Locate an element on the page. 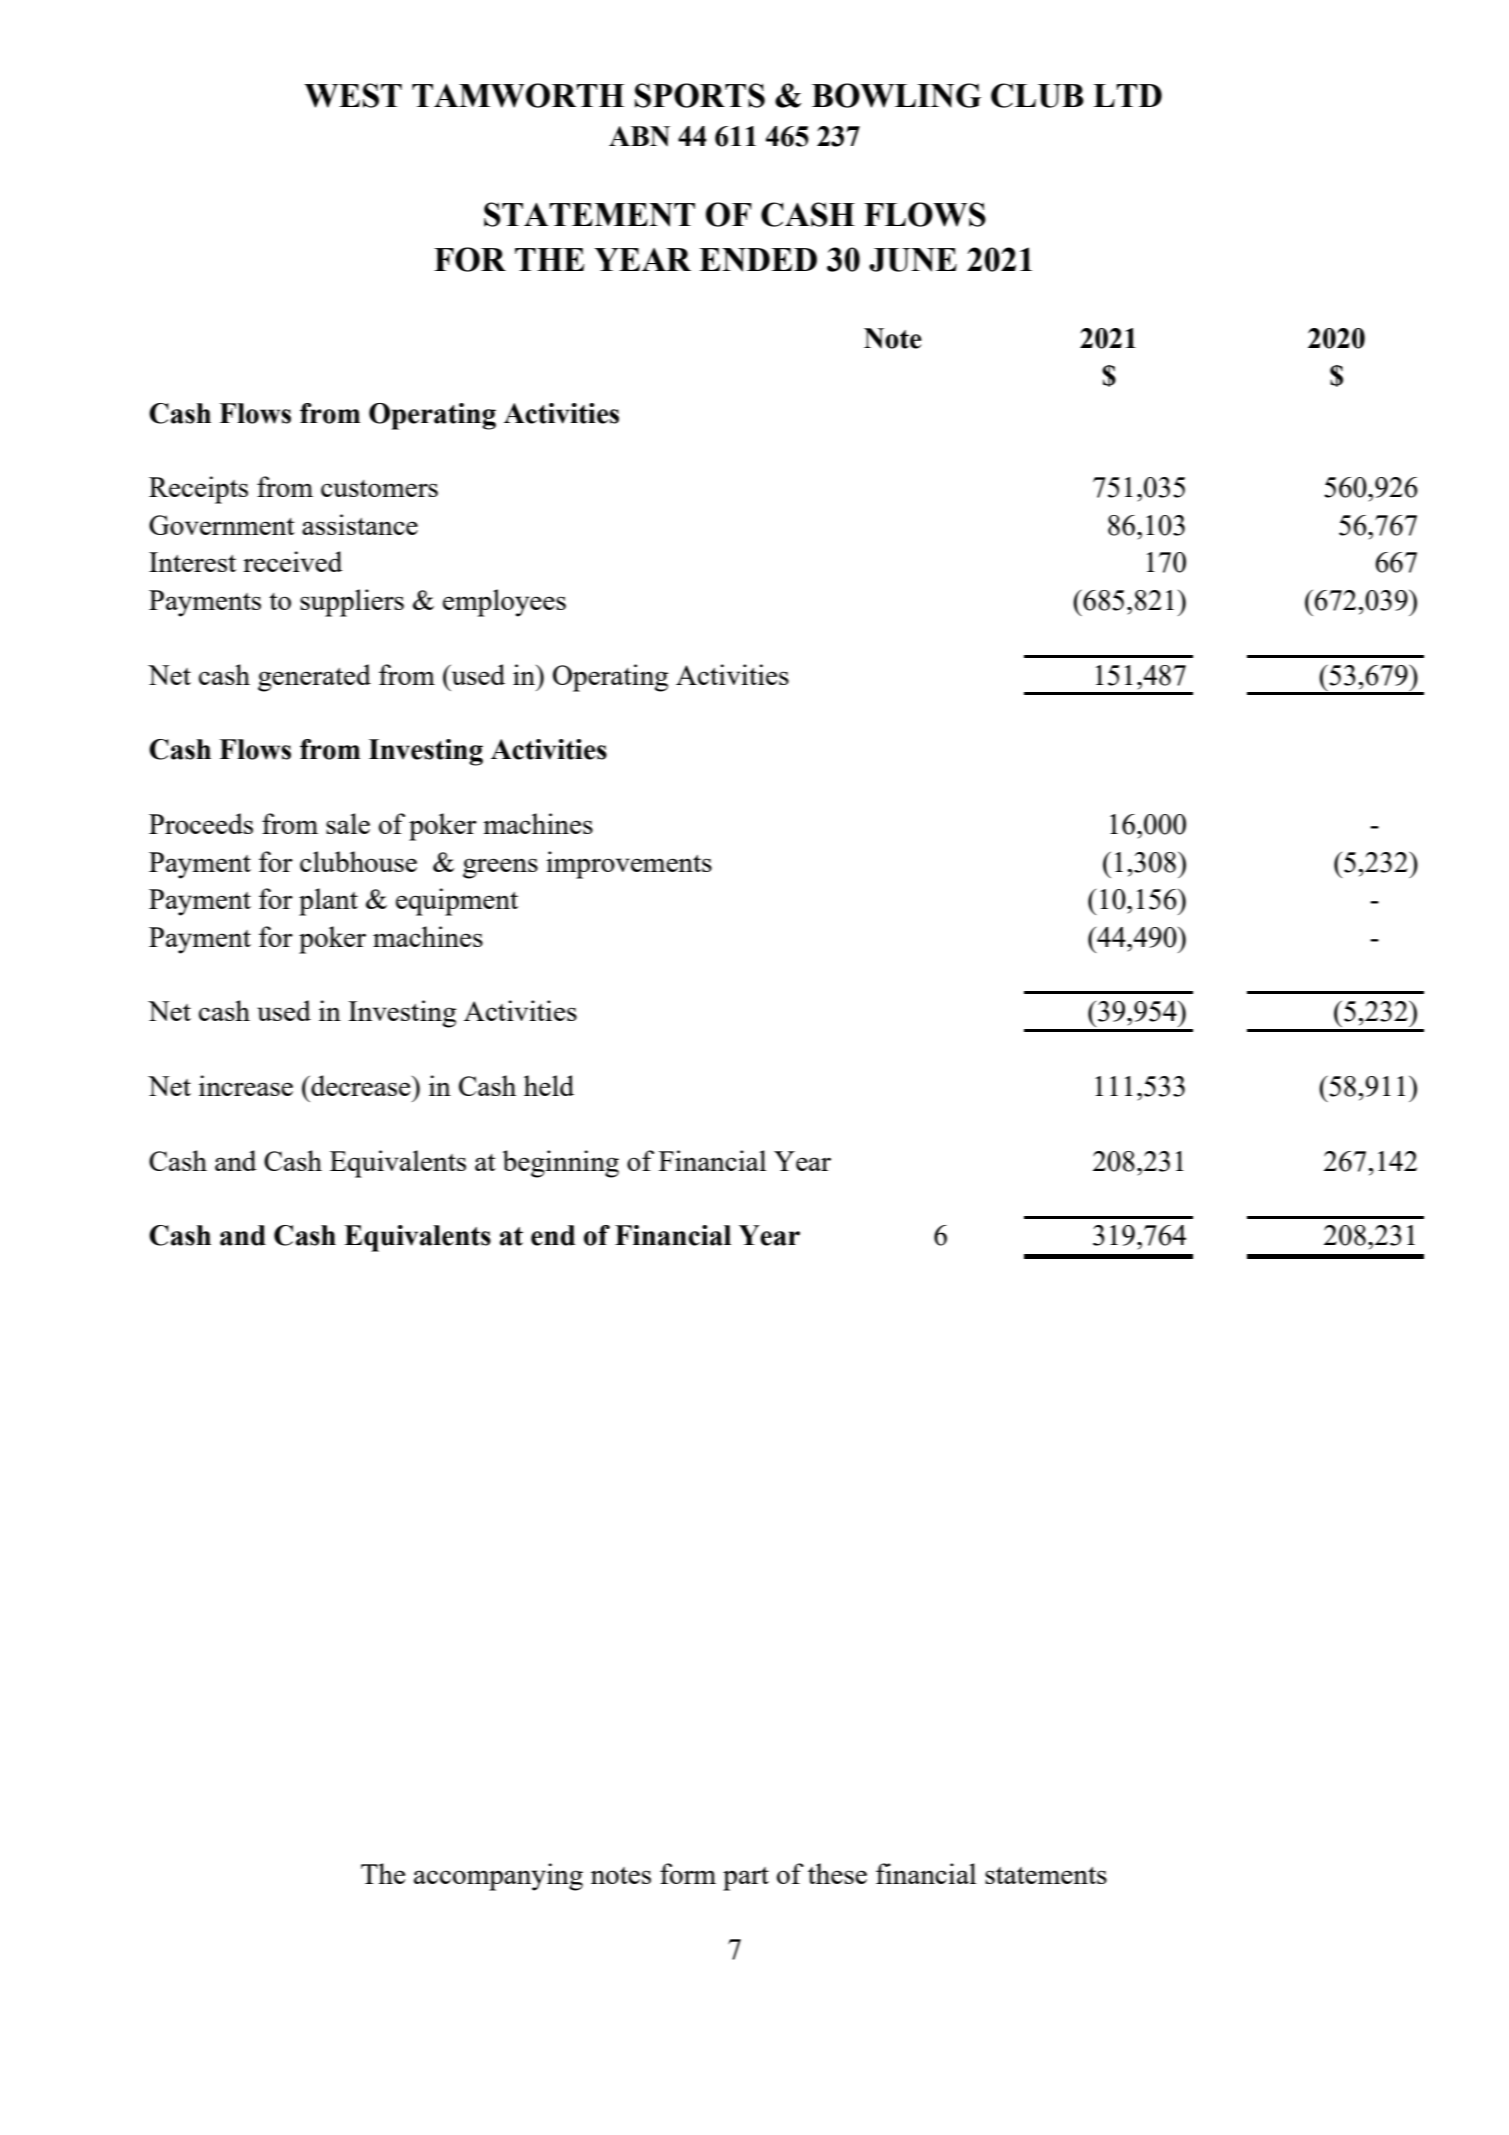  JUNE is located at coordinates (913, 260).
